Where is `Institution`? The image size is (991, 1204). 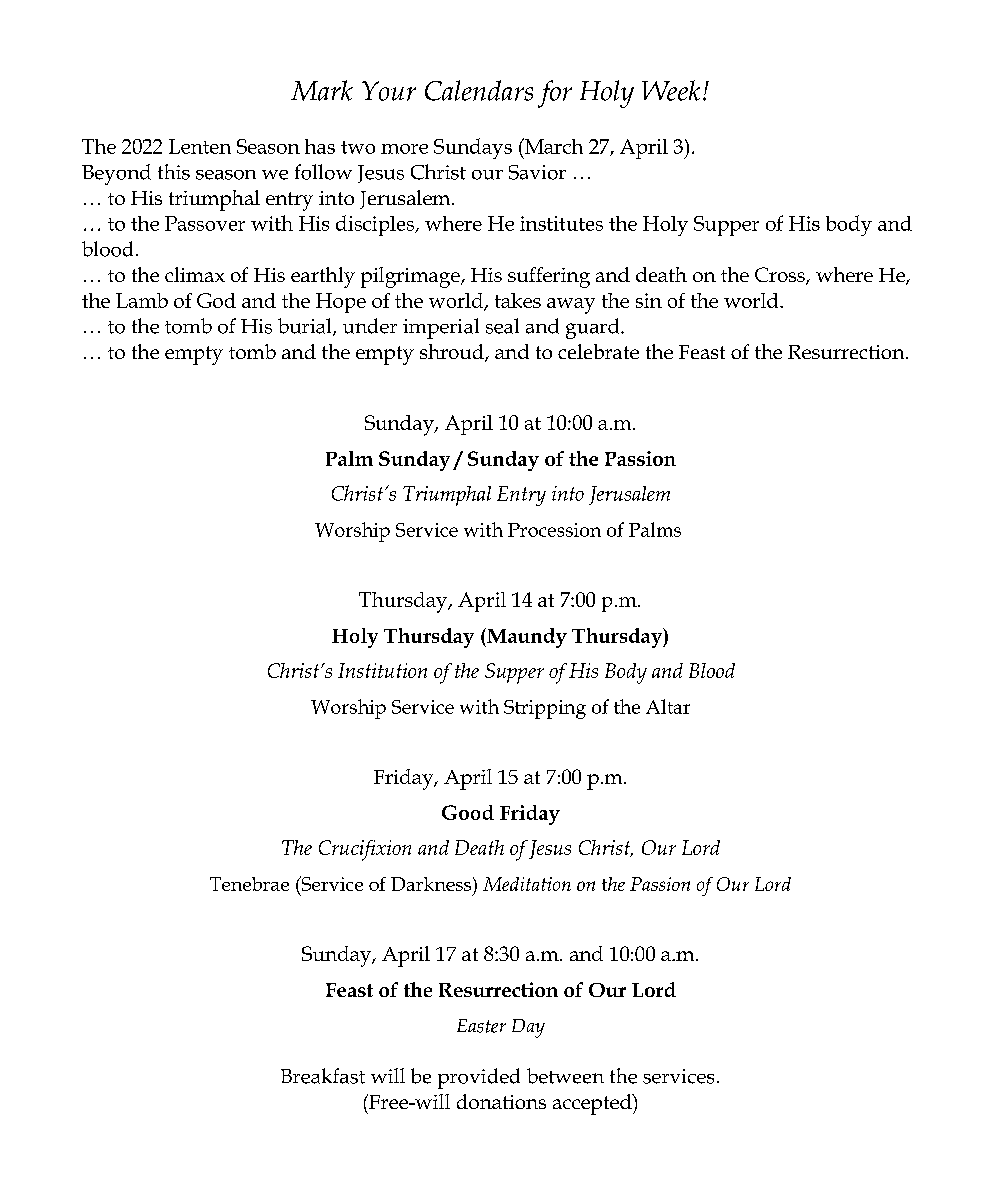
Institution is located at coordinates (382, 670).
